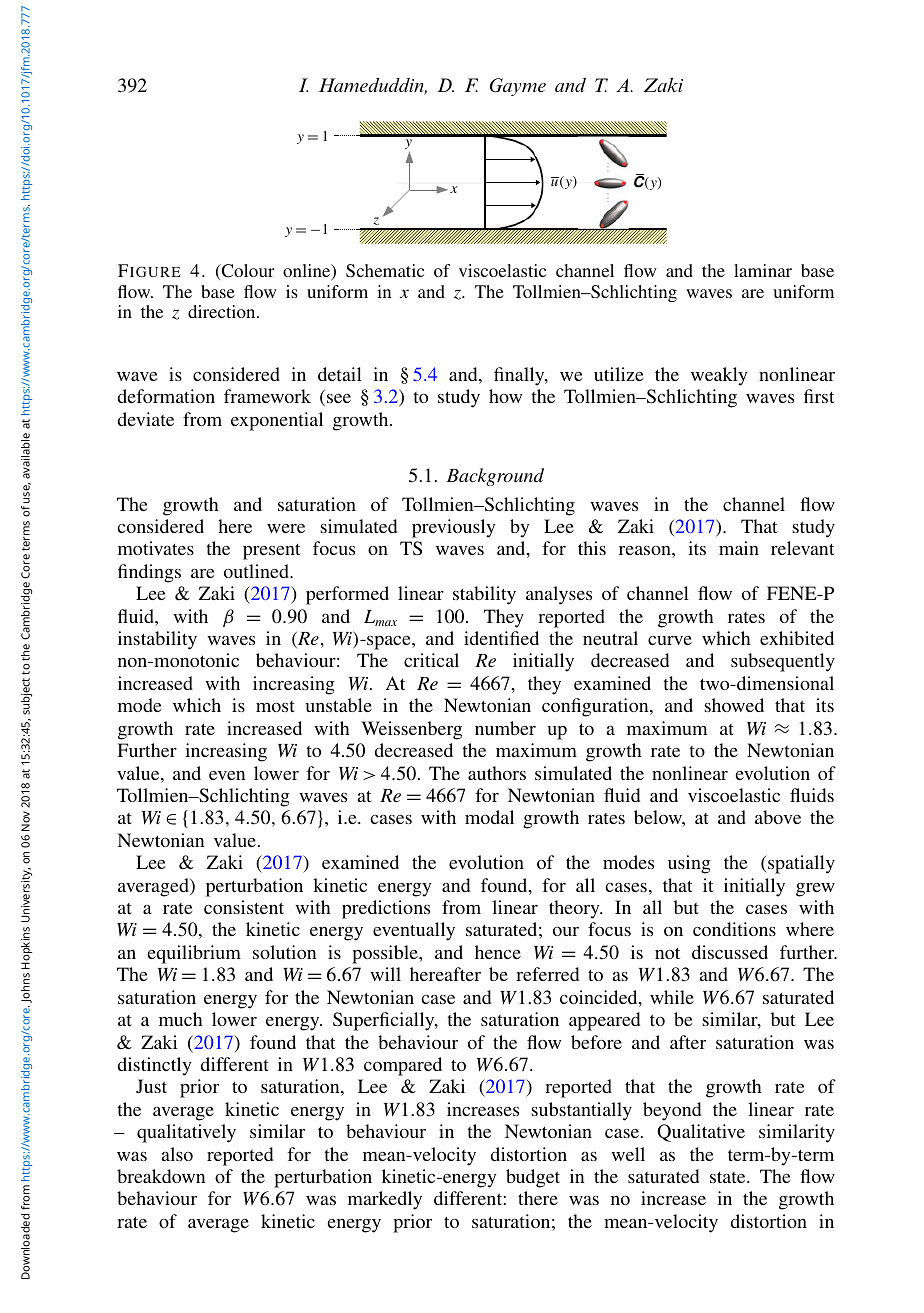  I want to click on consistent, so click(244, 907).
